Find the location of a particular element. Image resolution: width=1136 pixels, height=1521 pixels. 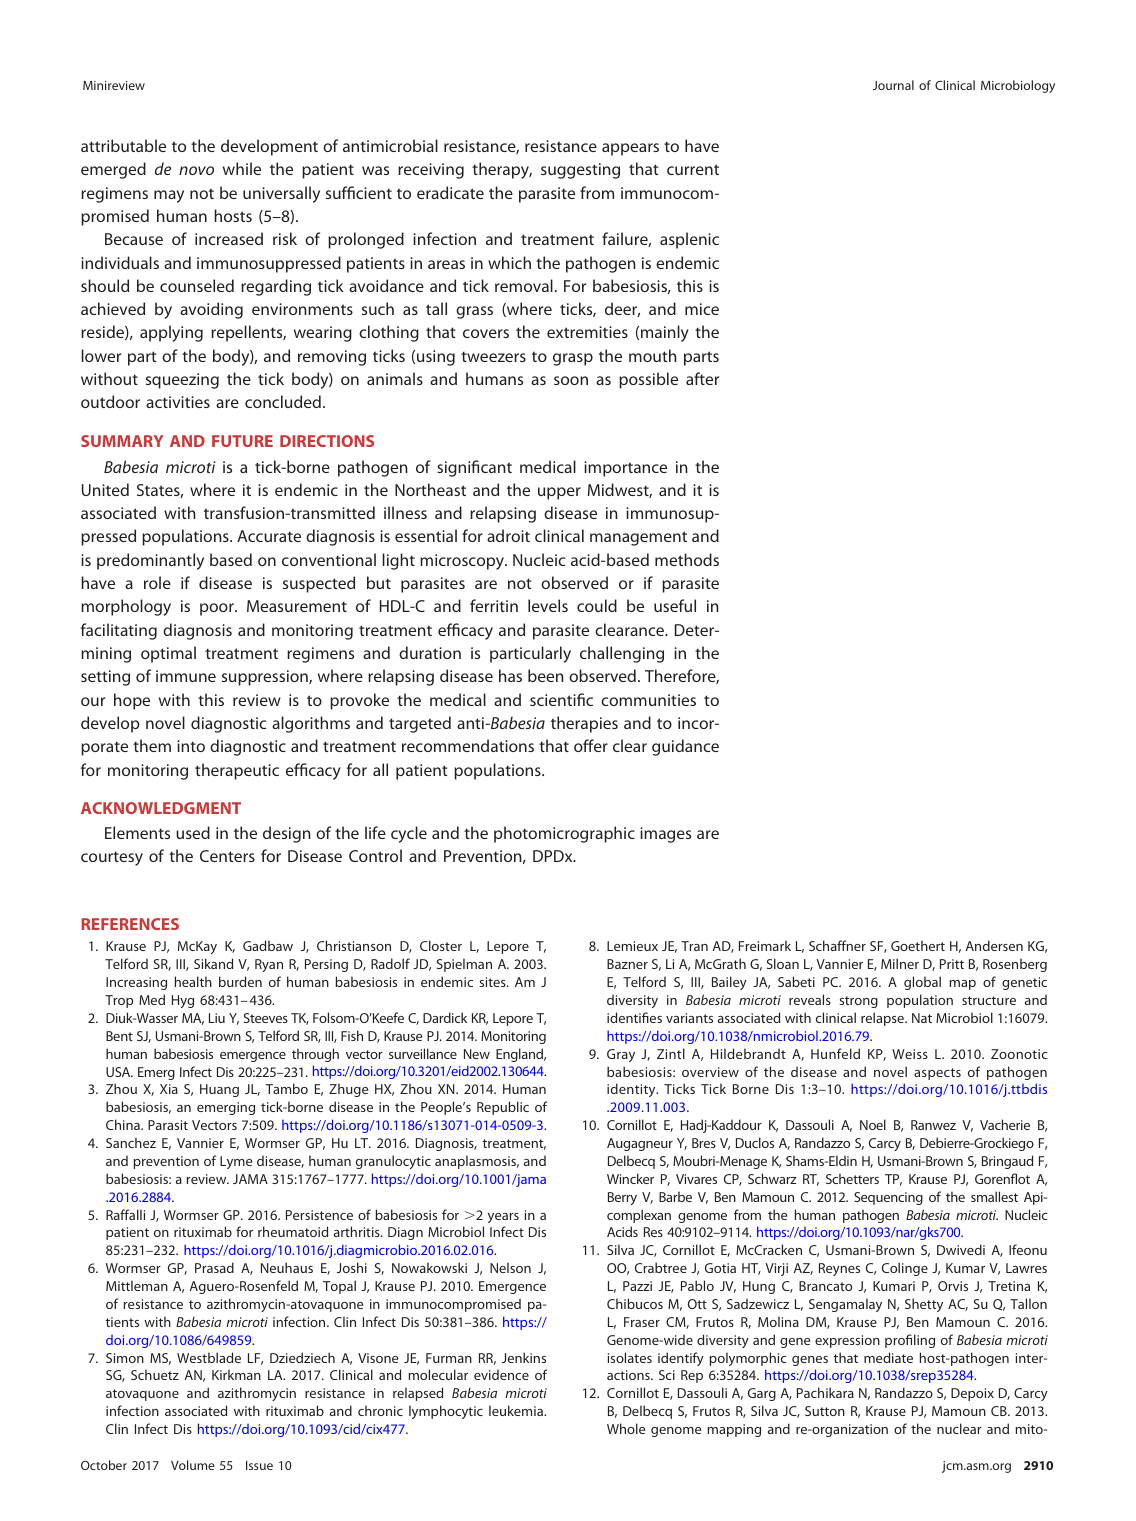

offer is located at coordinates (591, 745).
